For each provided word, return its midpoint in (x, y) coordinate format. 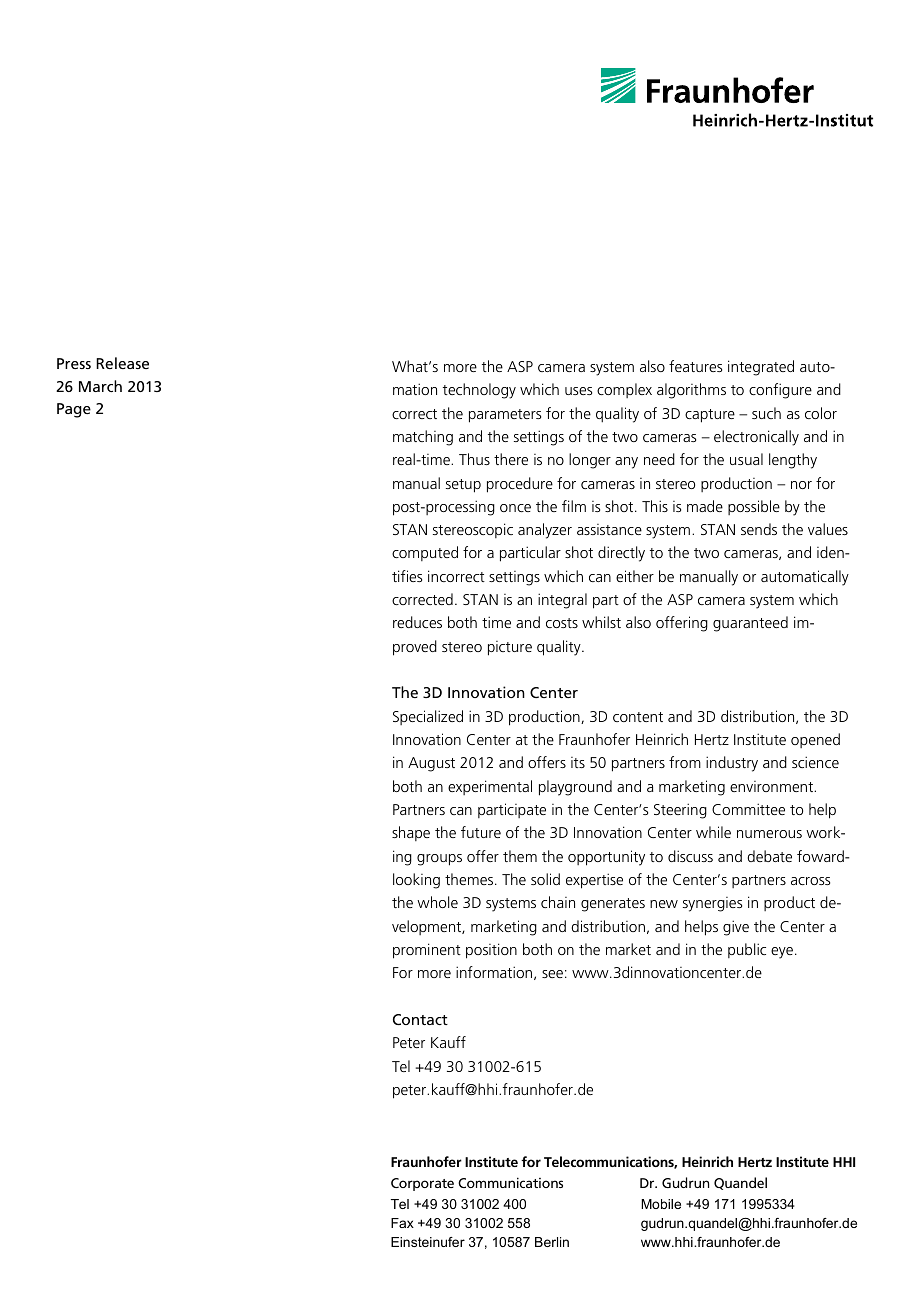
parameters (505, 416)
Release (122, 363)
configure (780, 391)
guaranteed (750, 624)
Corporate (422, 1184)
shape (411, 833)
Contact (420, 1019)
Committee (748, 809)
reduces (417, 622)
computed (425, 553)
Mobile (661, 1204)
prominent (427, 951)
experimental (490, 787)
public (747, 950)
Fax (402, 1223)
